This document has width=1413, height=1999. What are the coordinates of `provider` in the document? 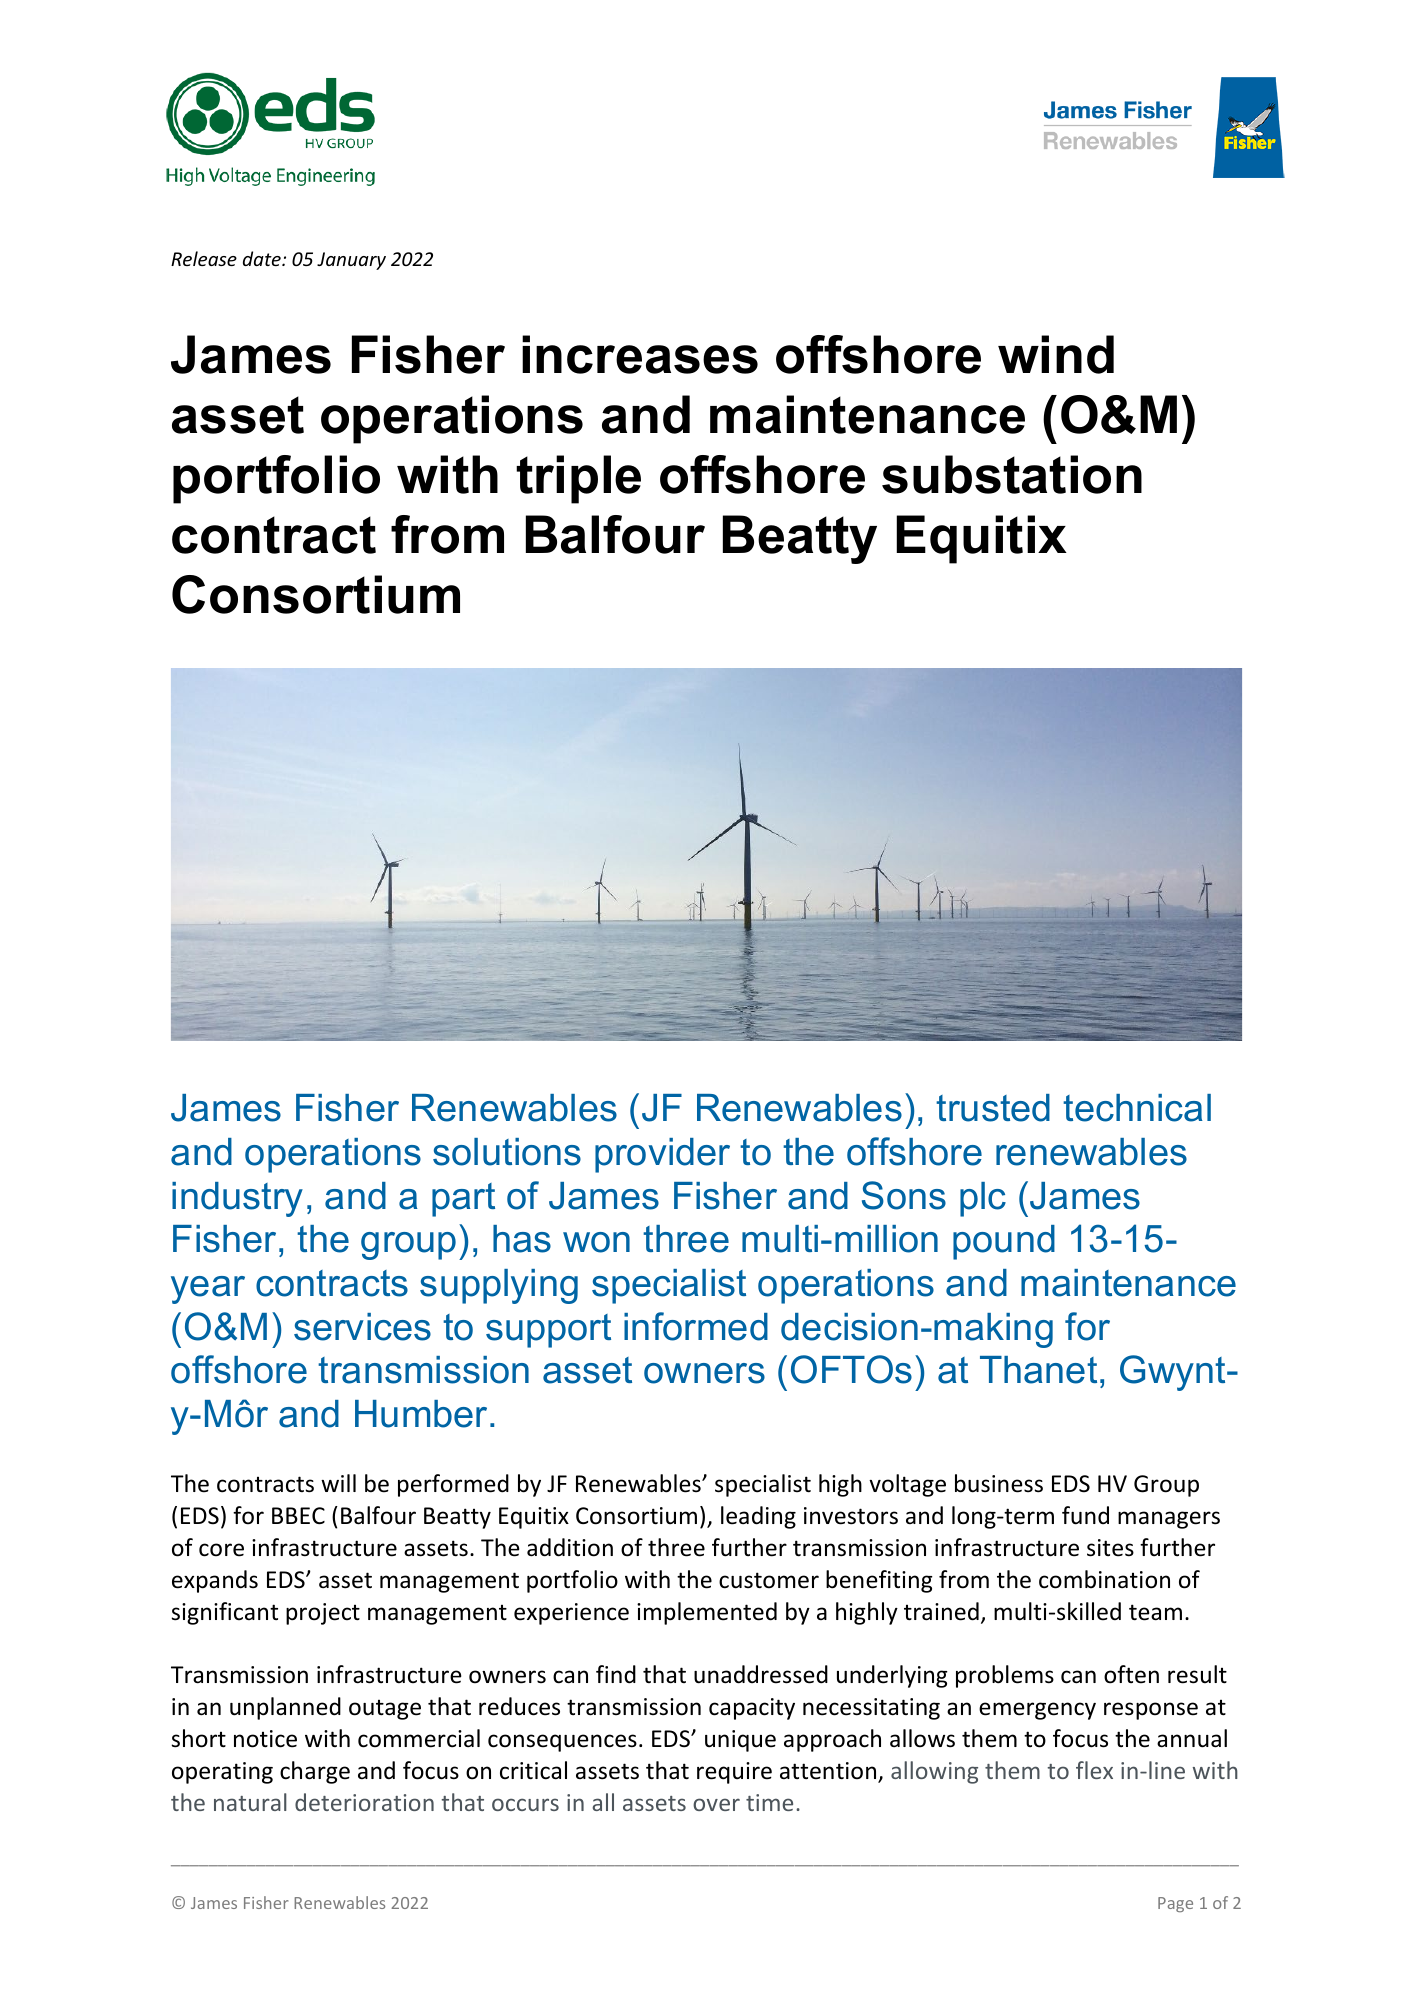 It's located at (662, 1155).
